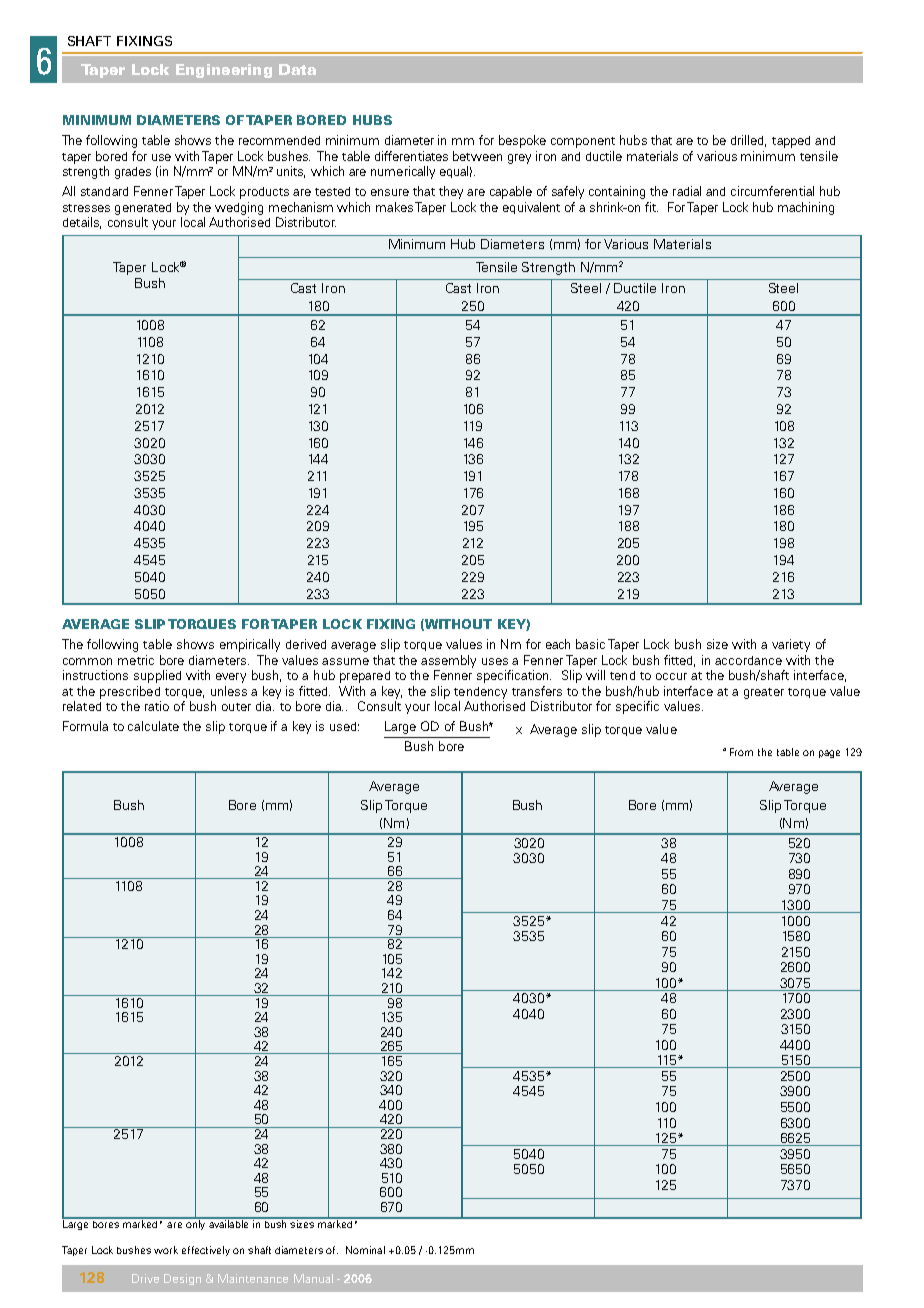 The width and height of the image is (924, 1308). What do you see at coordinates (157, 676) in the image?
I see `supplied` at bounding box center [157, 676].
